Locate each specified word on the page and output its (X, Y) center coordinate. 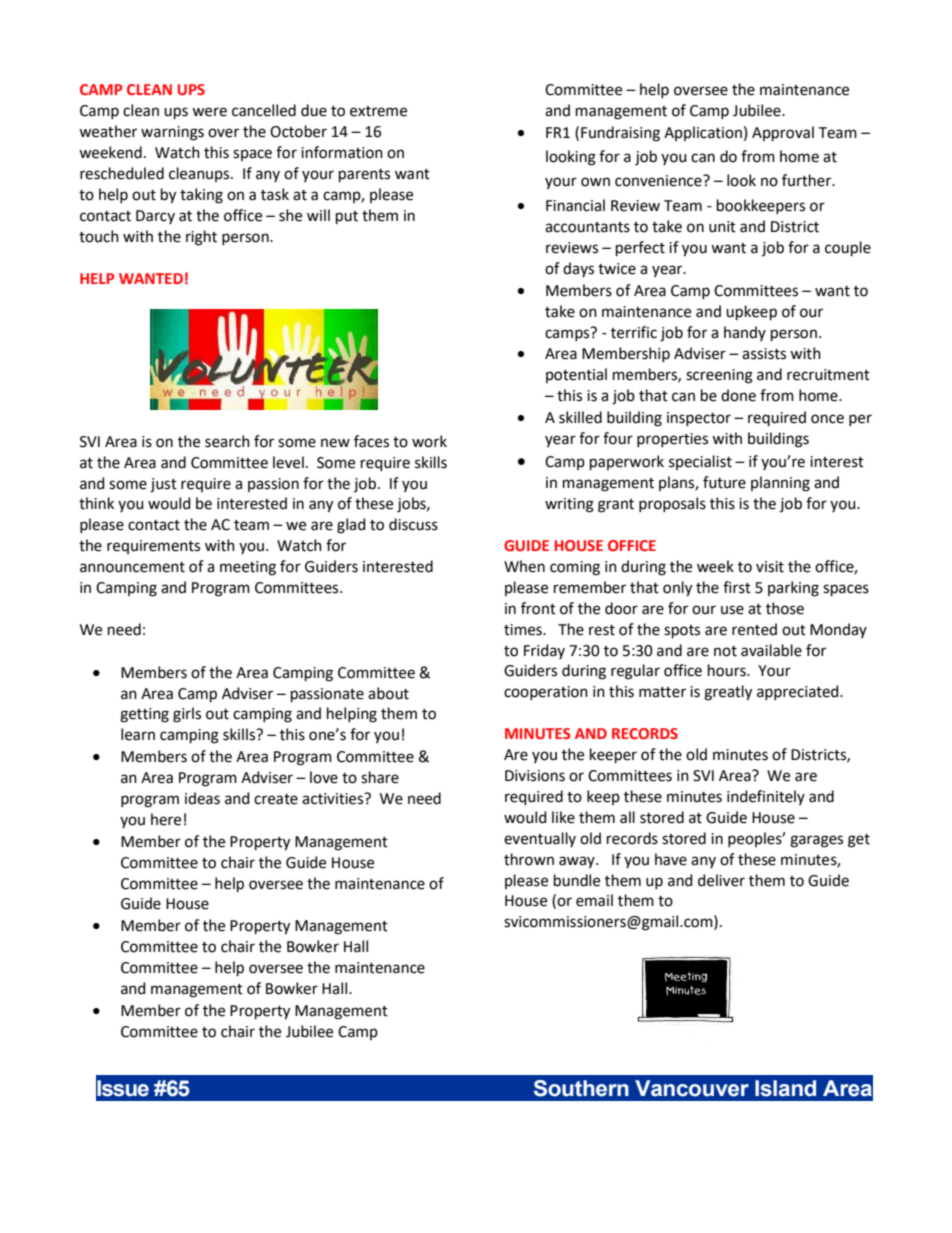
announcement (132, 567)
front (538, 608)
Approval (783, 133)
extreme (378, 111)
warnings (172, 133)
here (166, 819)
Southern (581, 1088)
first (737, 587)
